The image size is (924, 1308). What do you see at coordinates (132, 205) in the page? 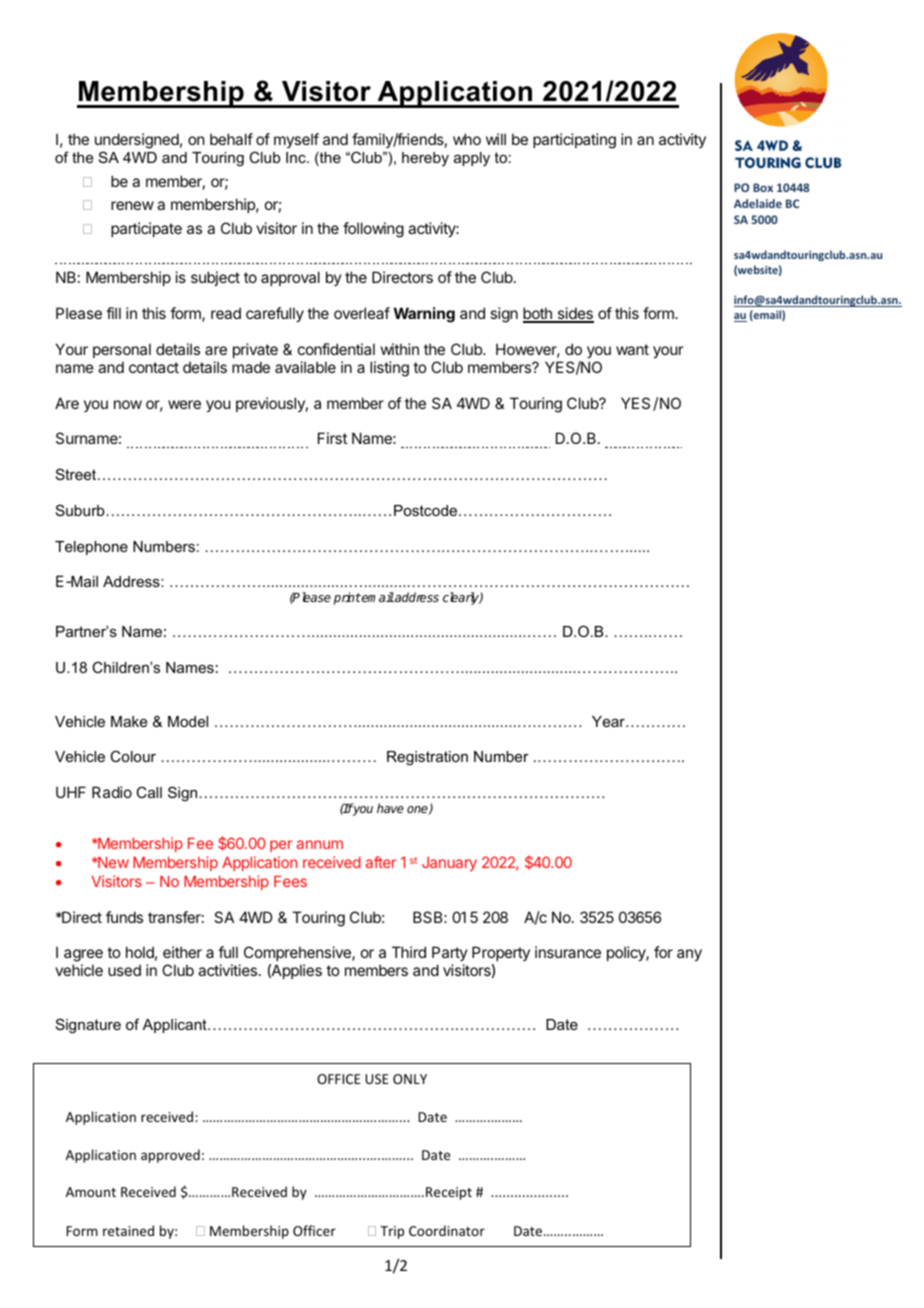
I see `renew` at bounding box center [132, 205].
